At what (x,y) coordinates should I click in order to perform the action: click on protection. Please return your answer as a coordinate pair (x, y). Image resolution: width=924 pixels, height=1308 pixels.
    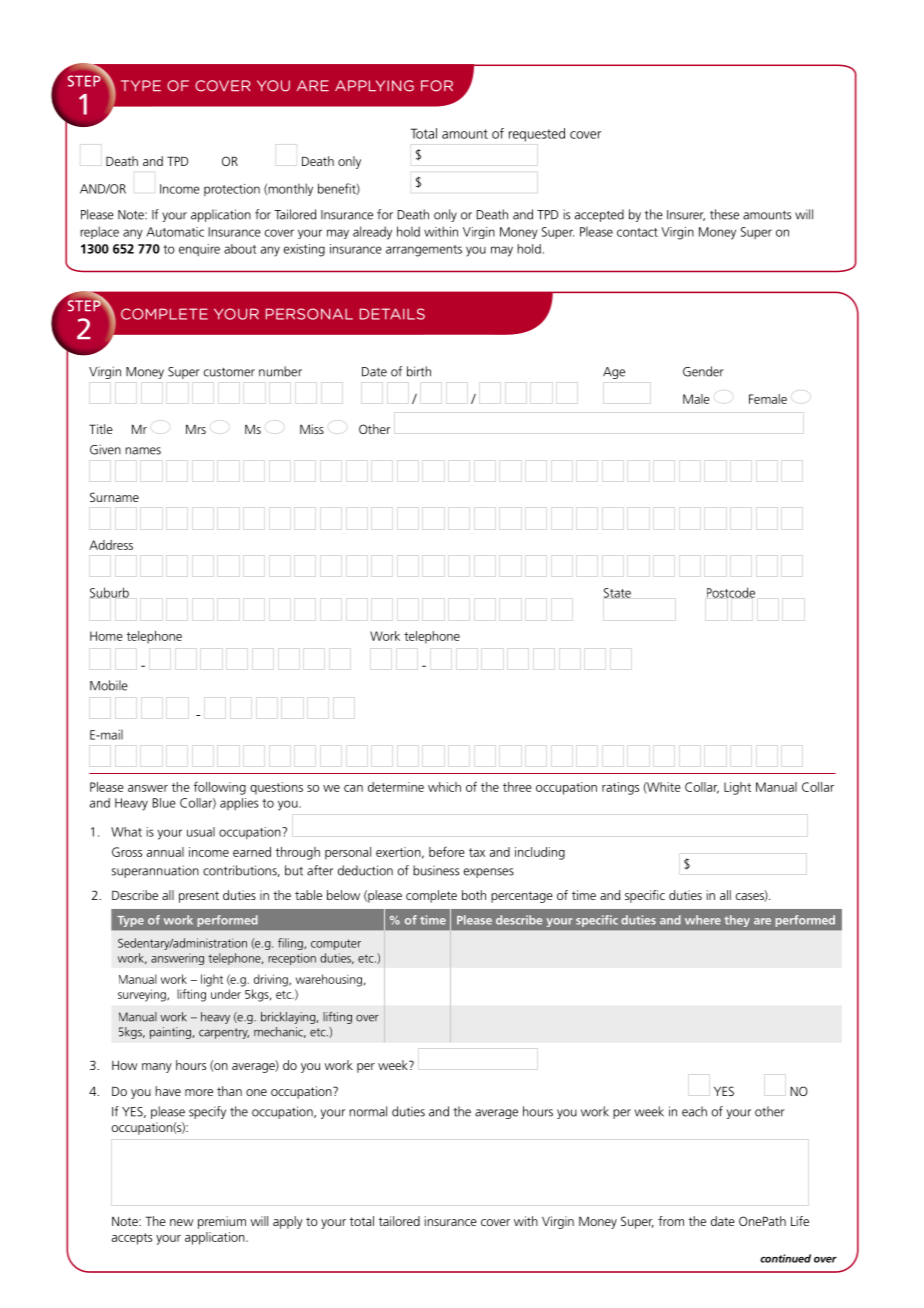
    Looking at the image, I should click on (232, 190).
